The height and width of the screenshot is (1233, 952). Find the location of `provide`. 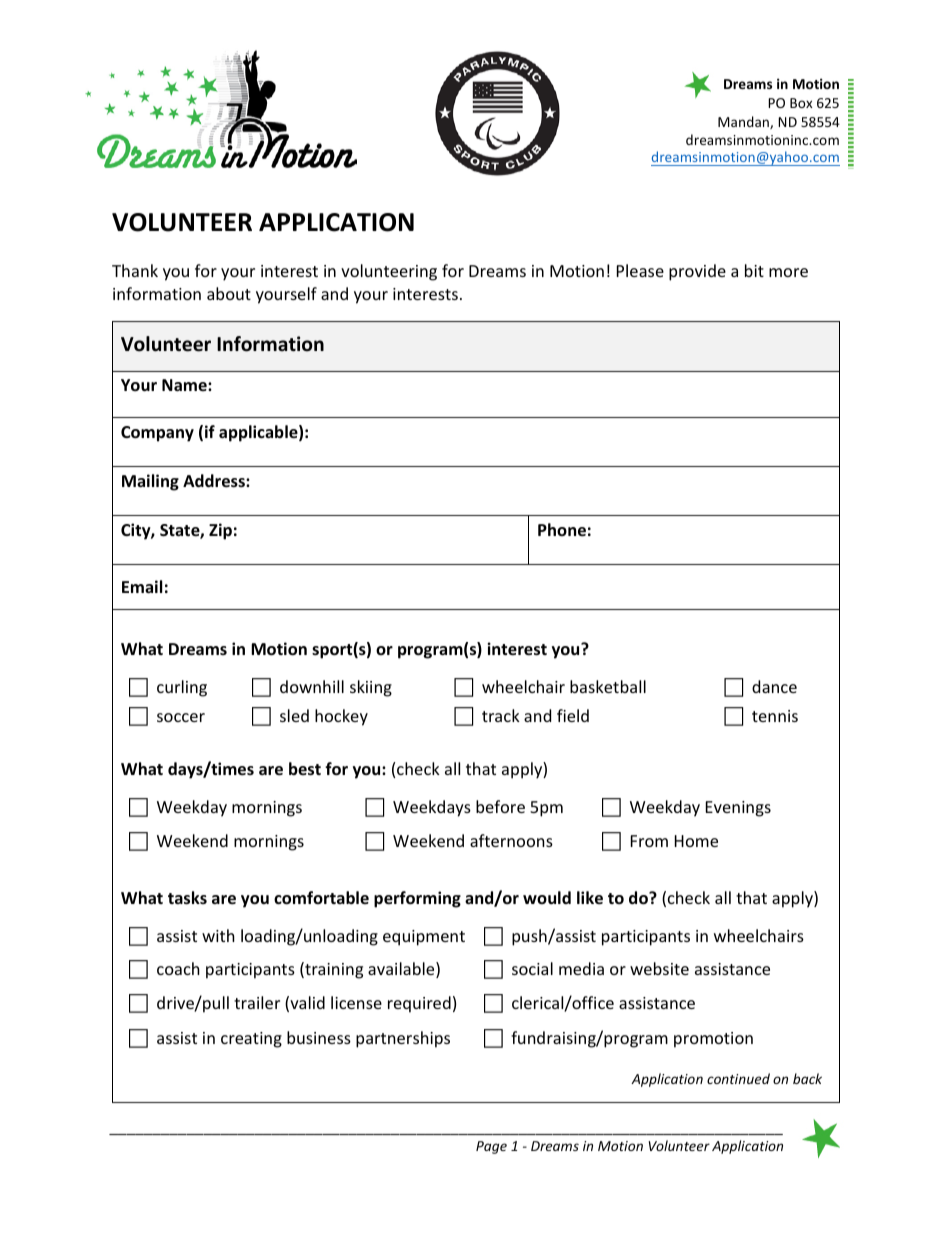

provide is located at coordinates (697, 272).
